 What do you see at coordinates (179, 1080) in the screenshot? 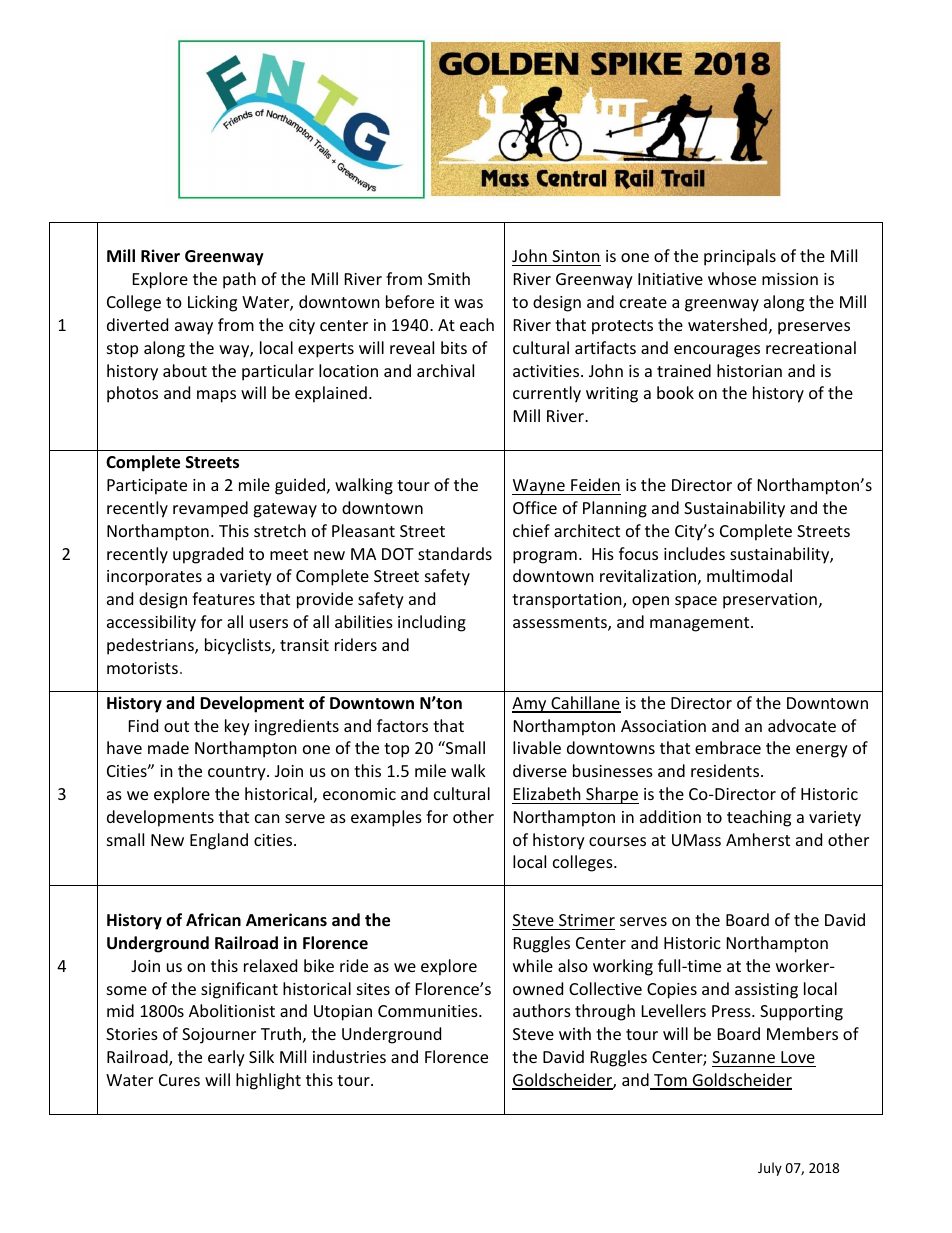
I see `Cures` at bounding box center [179, 1080].
